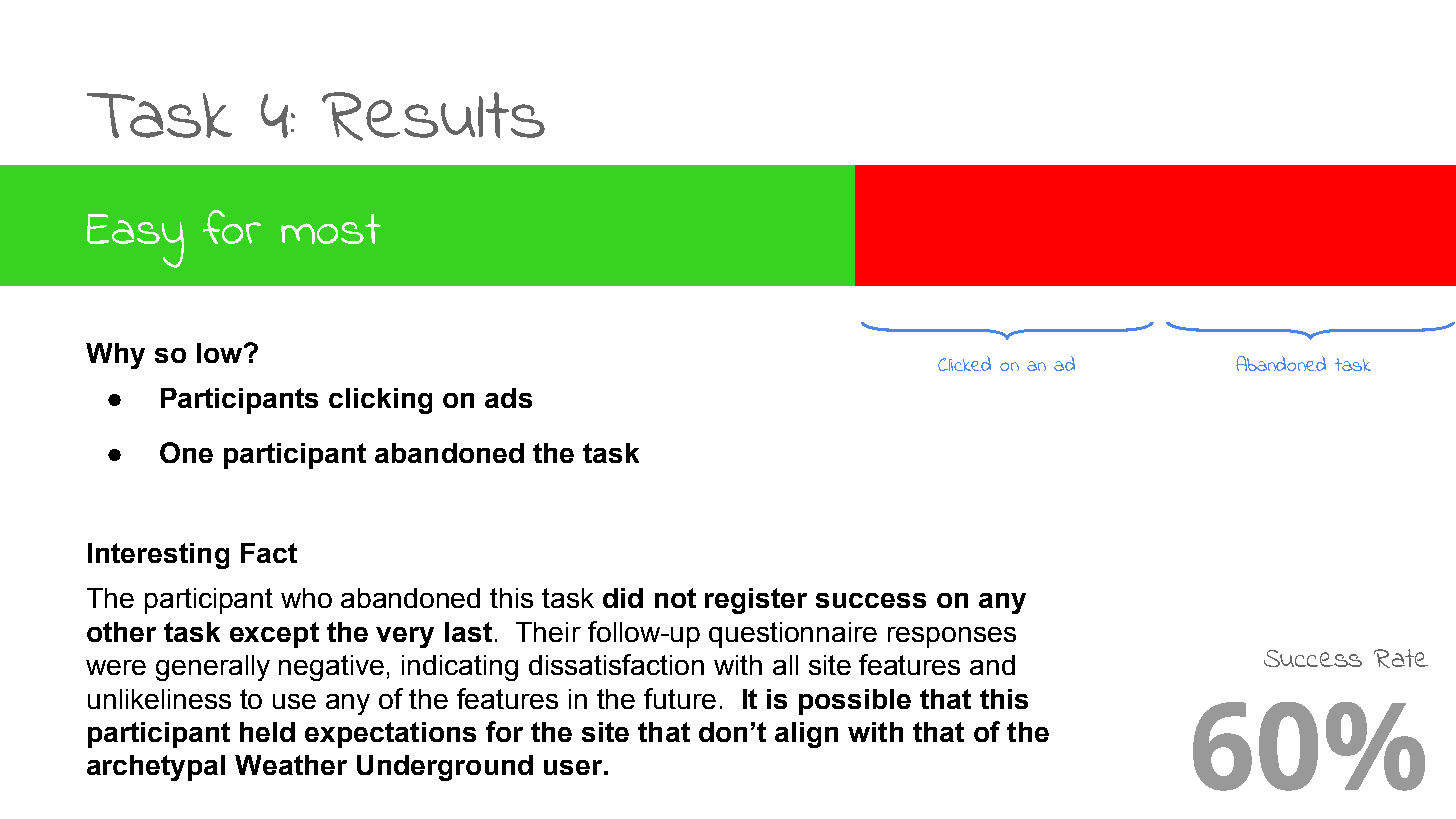 This document has width=1456, height=819. What do you see at coordinates (267, 732) in the document?
I see `held` at bounding box center [267, 732].
